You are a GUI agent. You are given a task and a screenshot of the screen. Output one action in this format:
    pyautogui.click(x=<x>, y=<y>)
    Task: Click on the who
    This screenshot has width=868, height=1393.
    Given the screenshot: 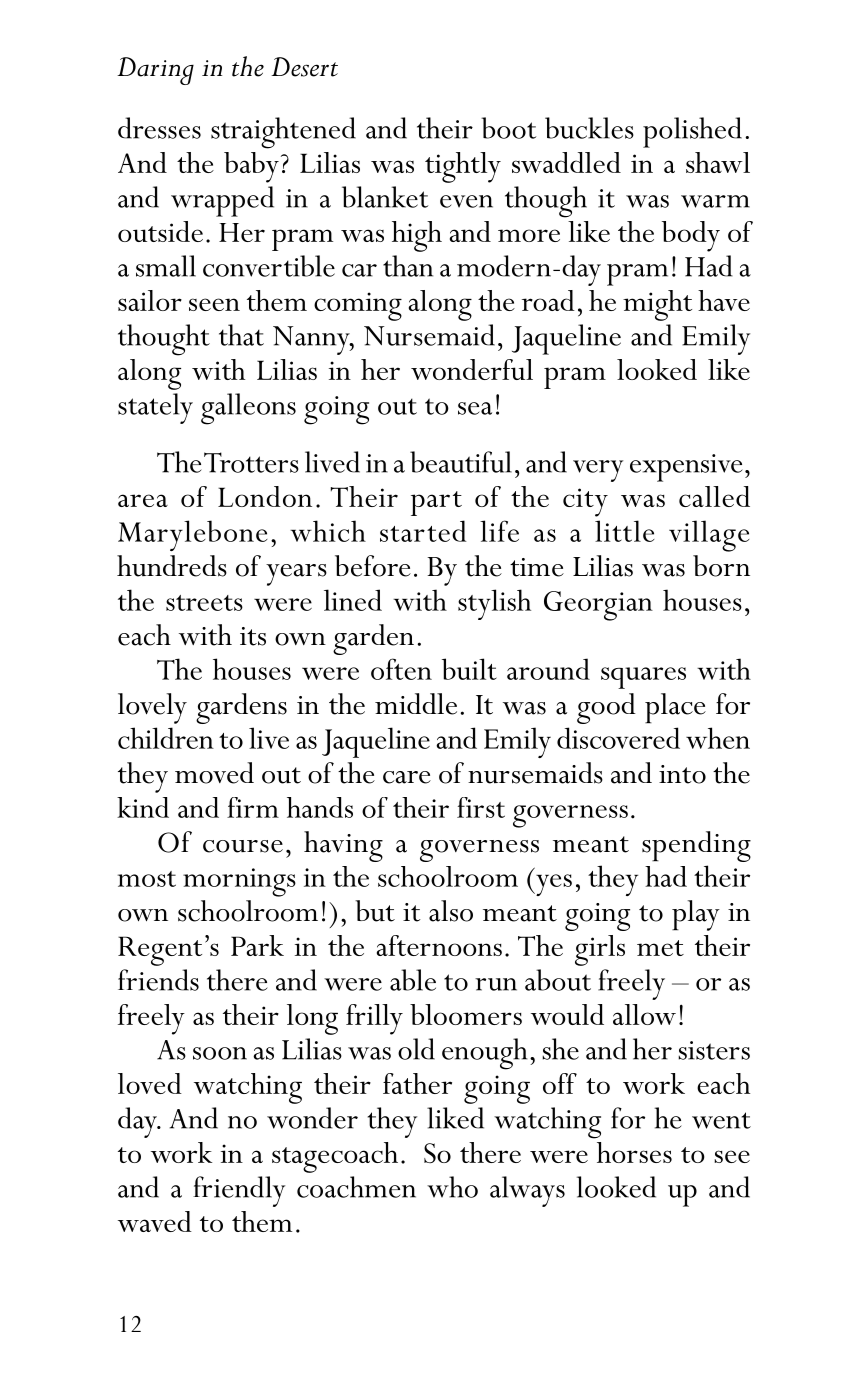 What is the action you would take?
    pyautogui.click(x=452, y=1187)
